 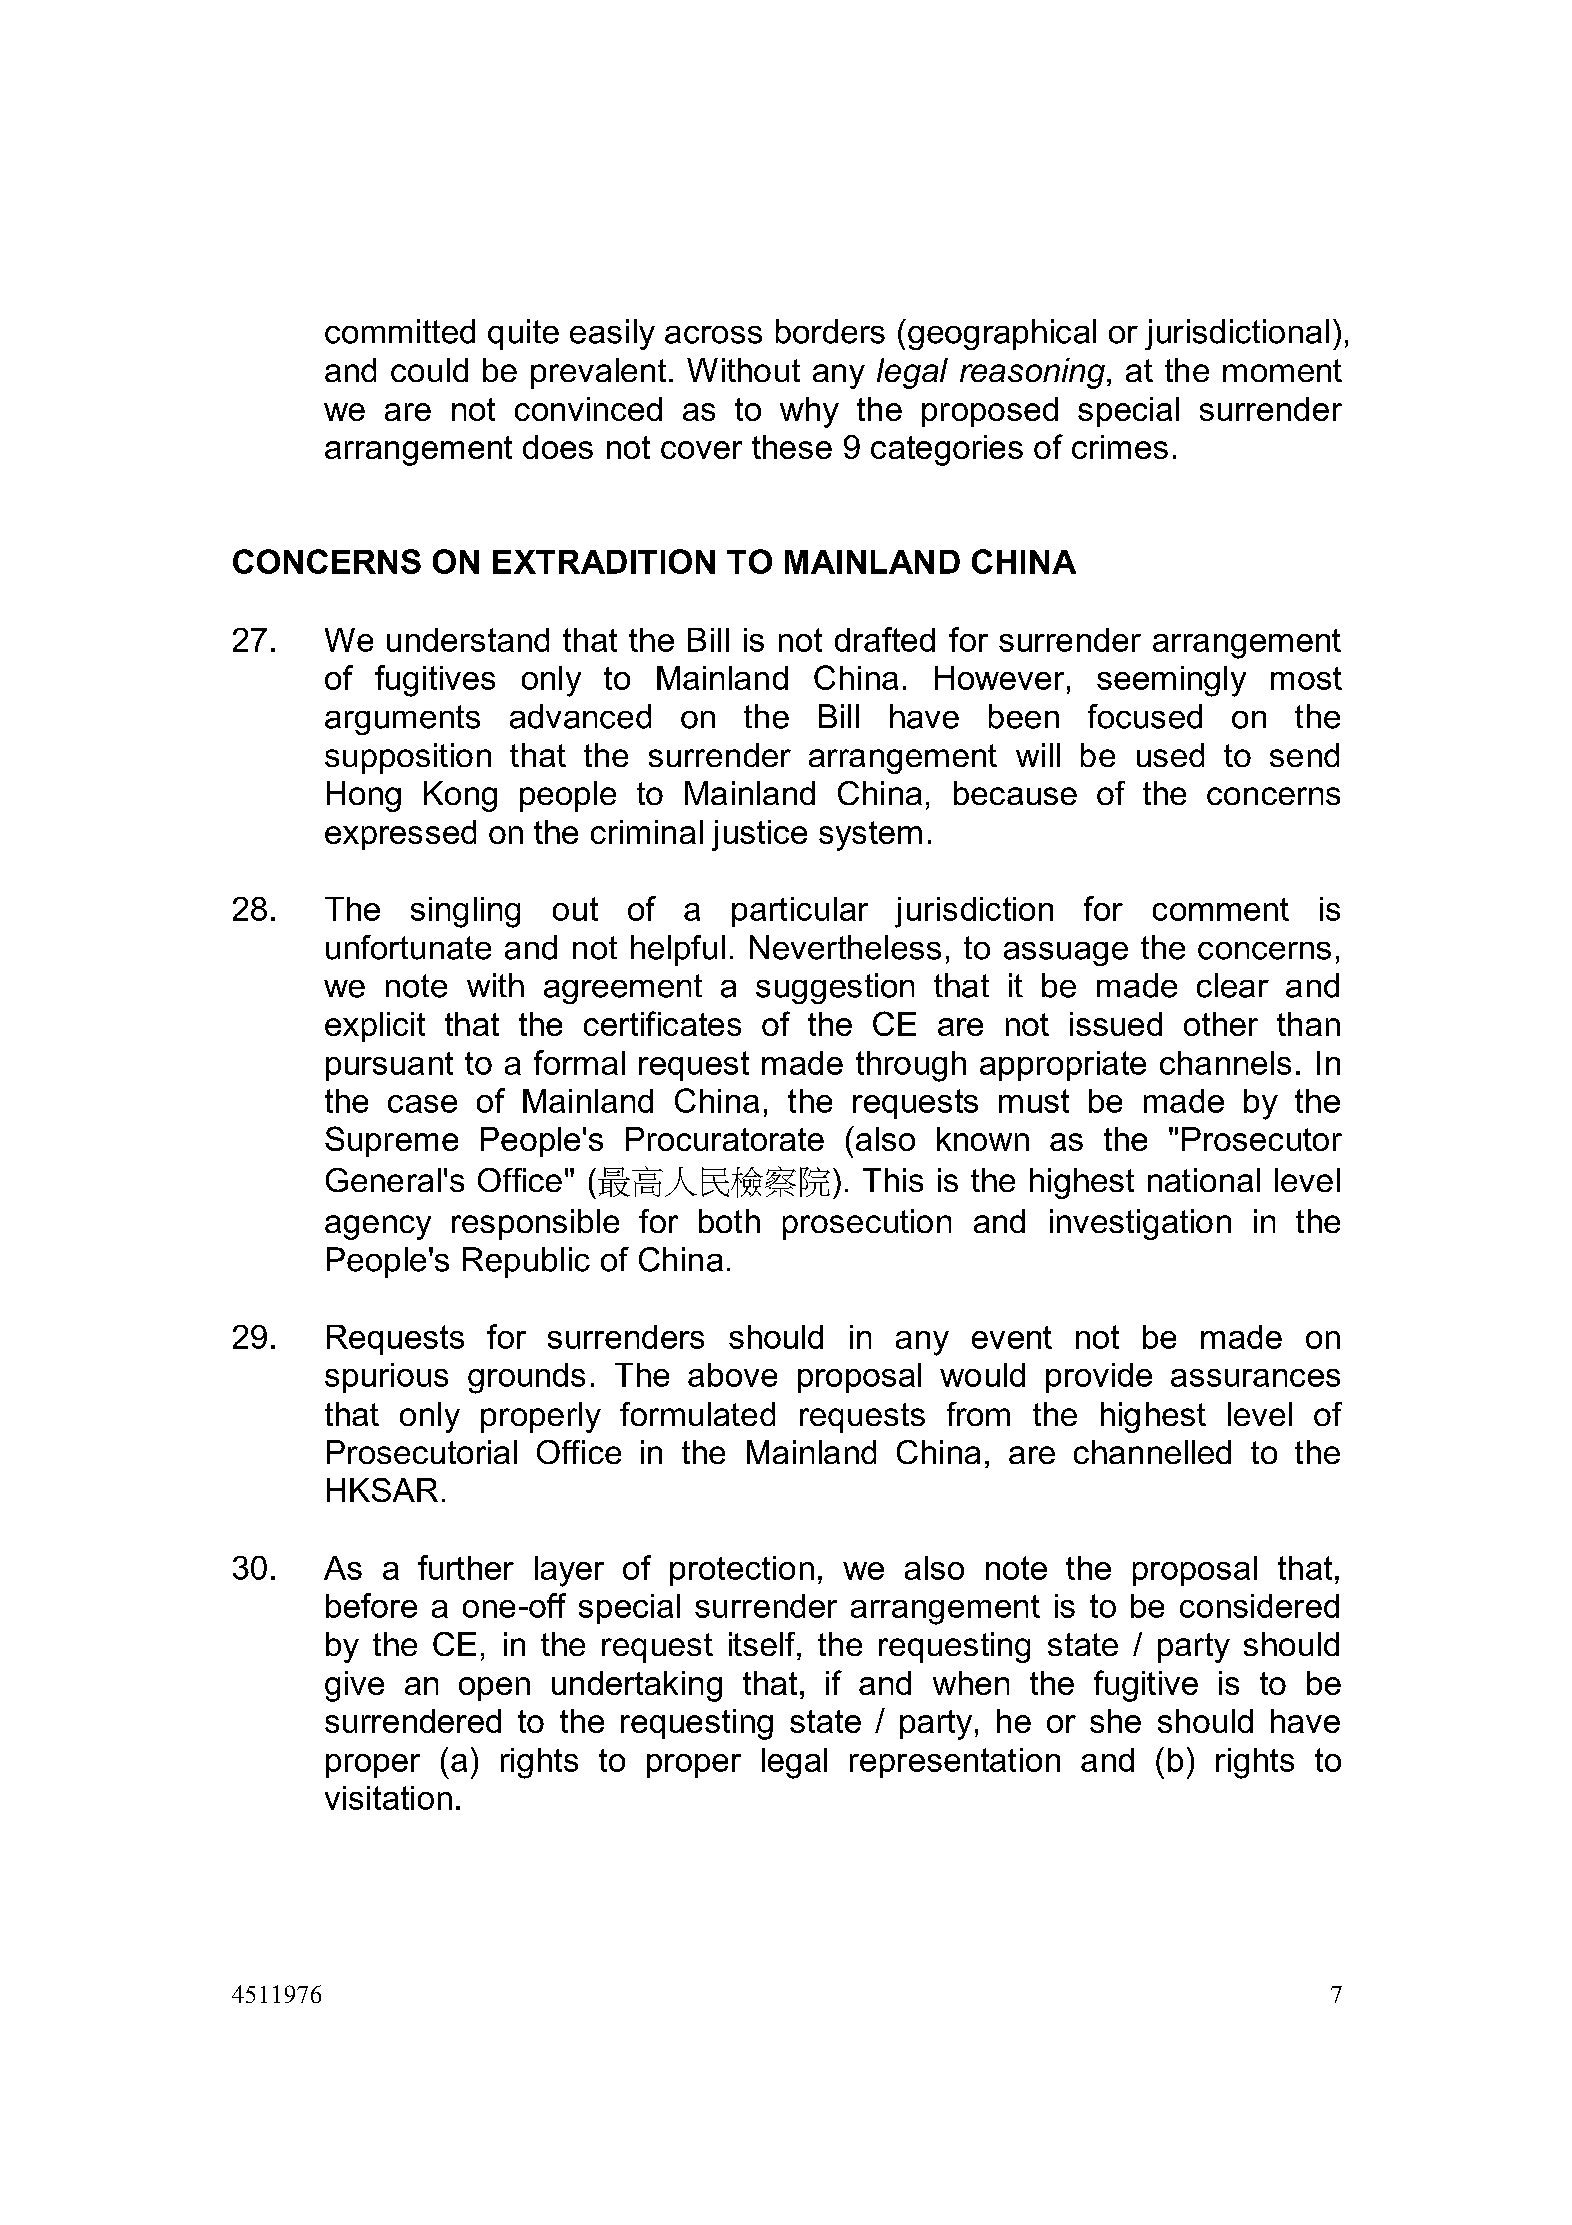 I want to click on comment, so click(x=1221, y=909).
